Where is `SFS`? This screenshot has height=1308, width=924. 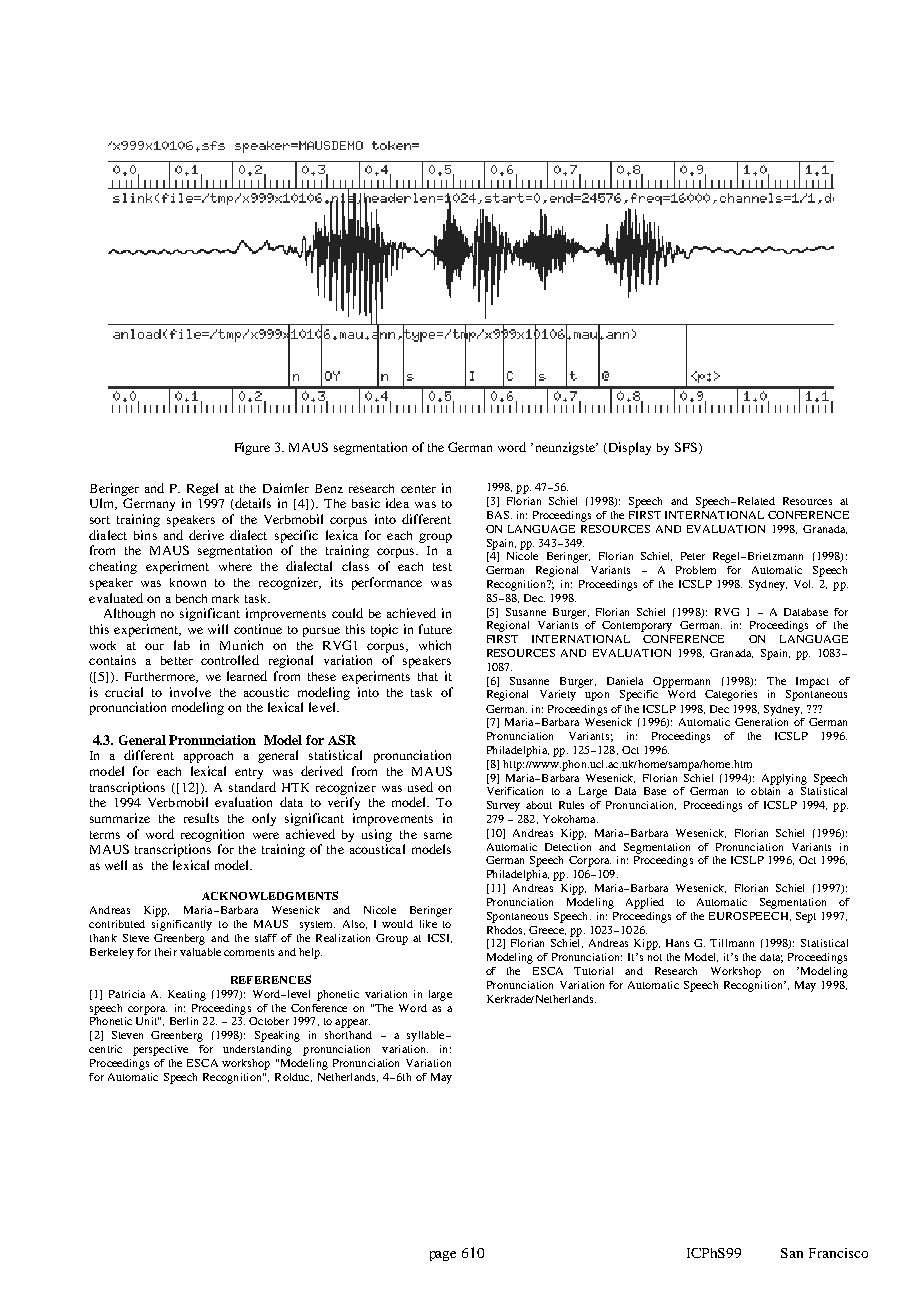 SFS is located at coordinates (686, 447).
